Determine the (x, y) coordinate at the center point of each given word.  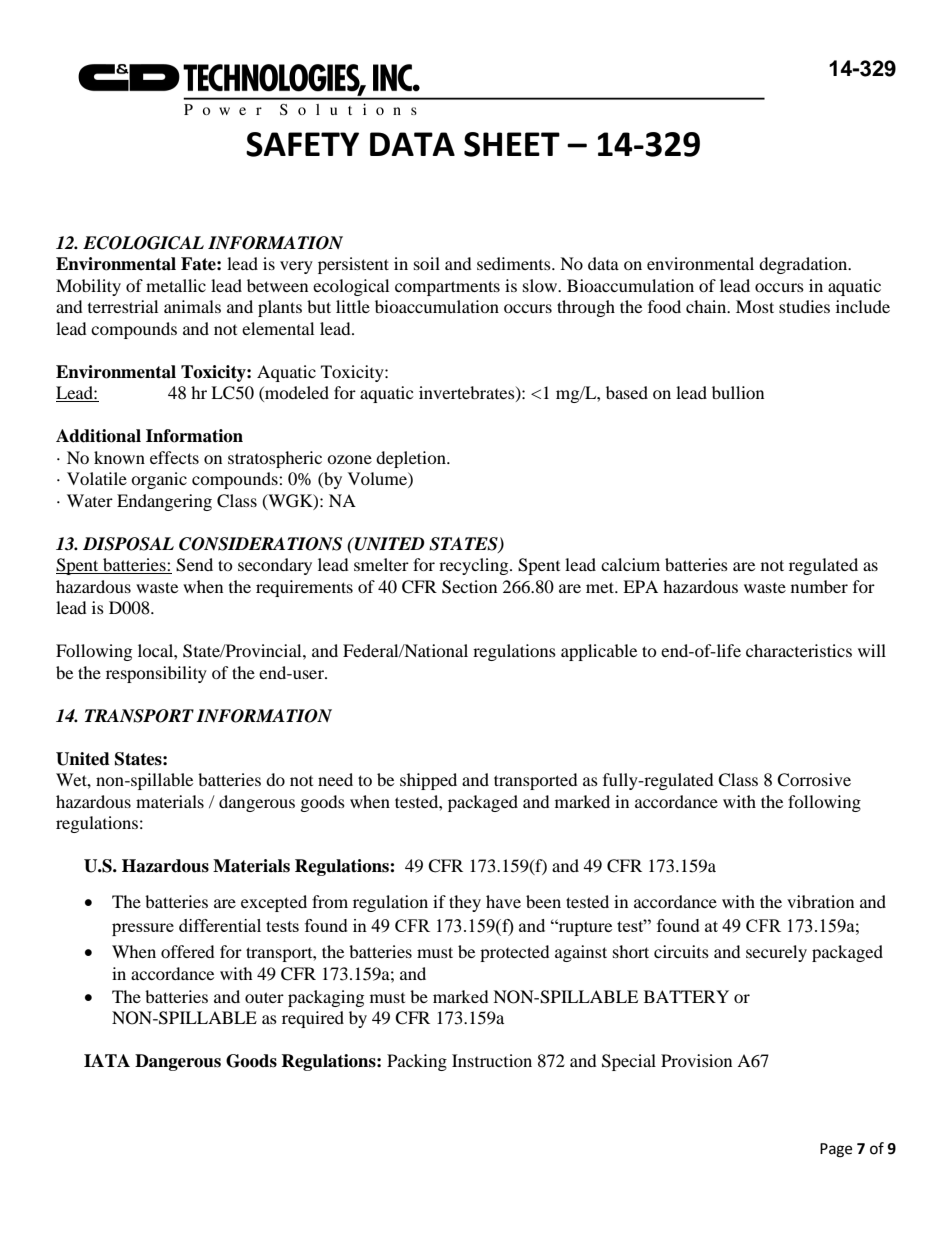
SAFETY (302, 144)
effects (174, 457)
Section (469, 587)
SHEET (512, 144)
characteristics (799, 650)
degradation (804, 265)
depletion (412, 459)
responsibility (156, 674)
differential (220, 925)
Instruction (492, 1060)
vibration (820, 901)
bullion (738, 392)
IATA (107, 1060)
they (465, 903)
